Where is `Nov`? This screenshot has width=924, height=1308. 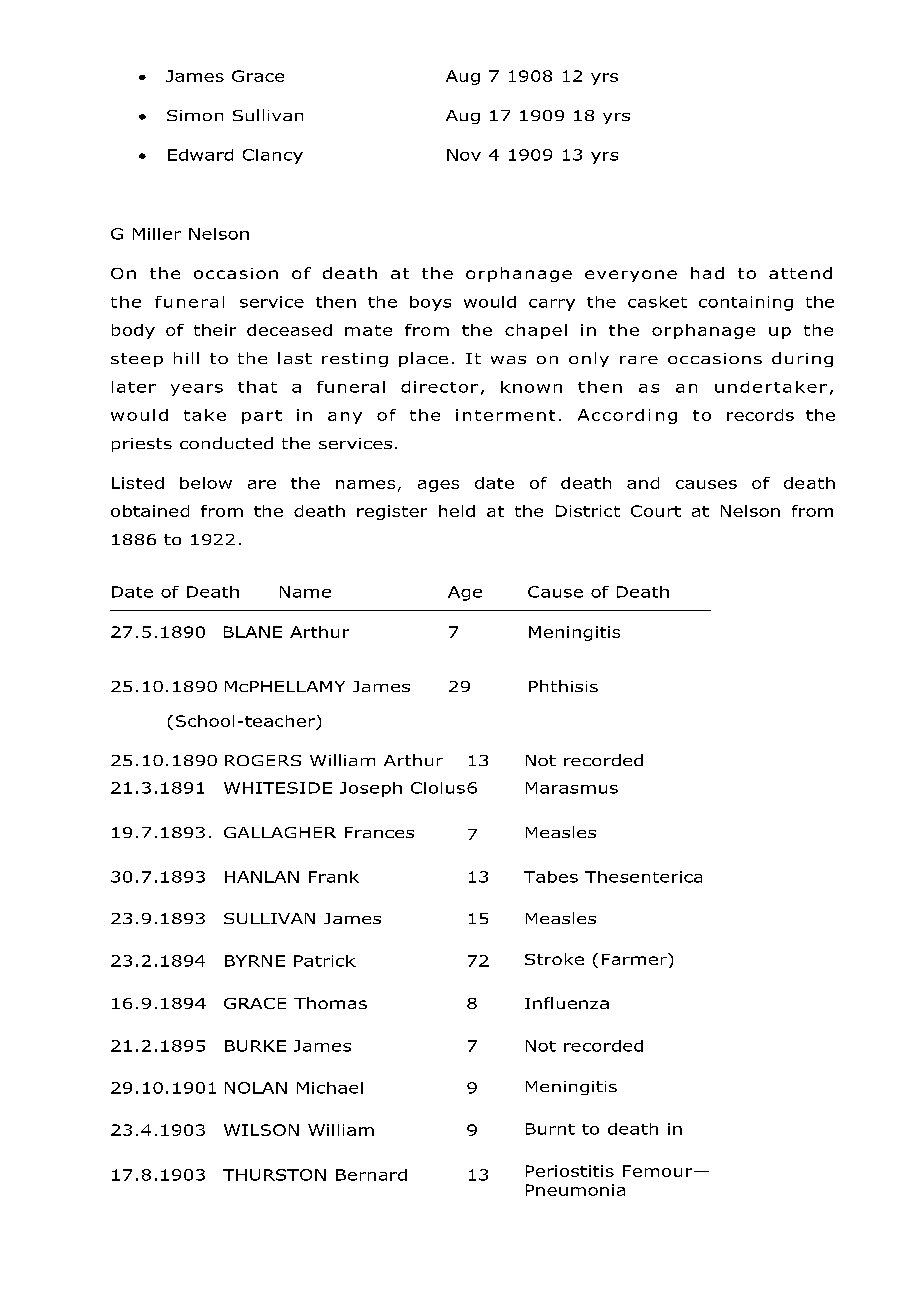
Nov is located at coordinates (464, 155).
